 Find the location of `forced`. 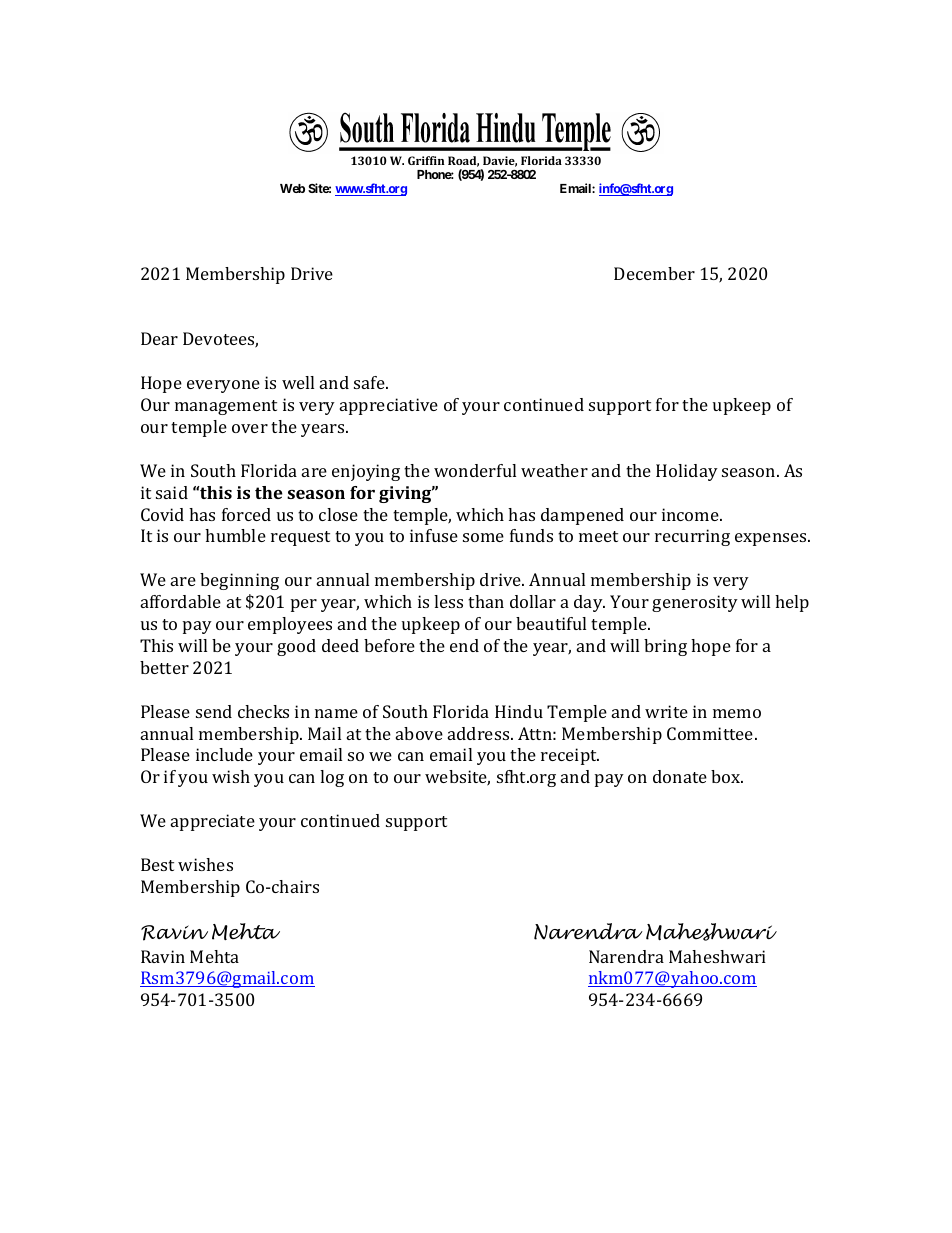

forced is located at coordinates (246, 514).
